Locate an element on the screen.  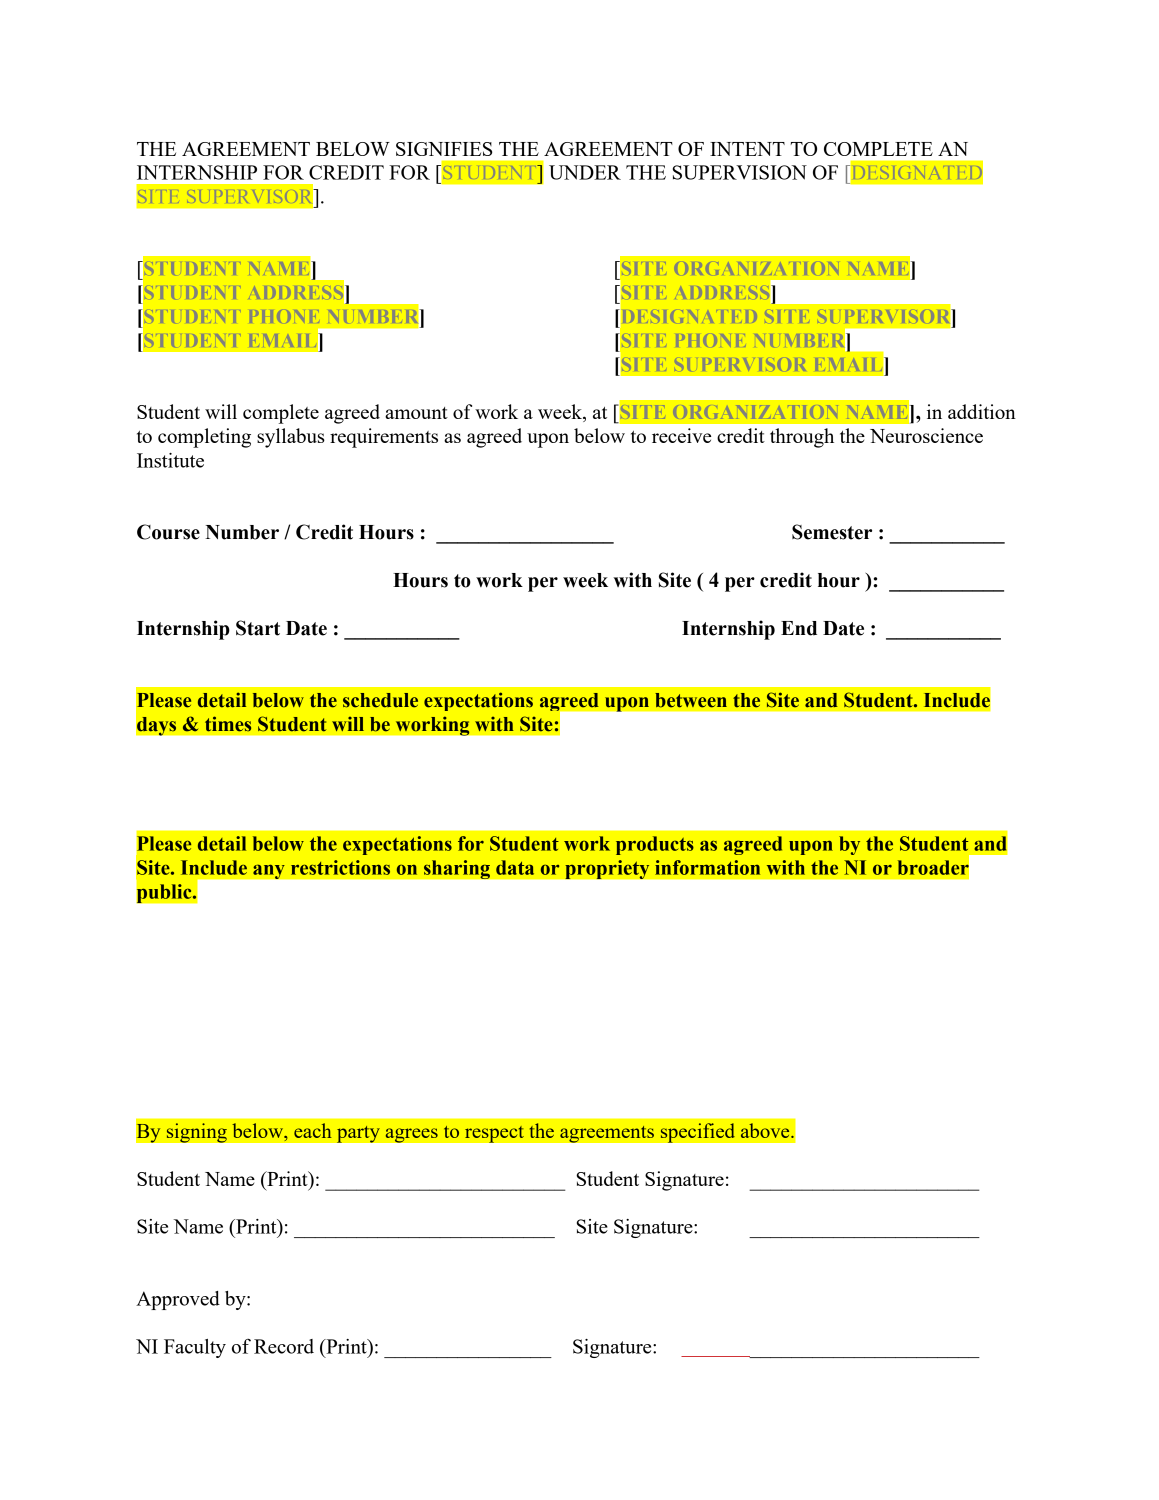
UNDER is located at coordinates (585, 172).
